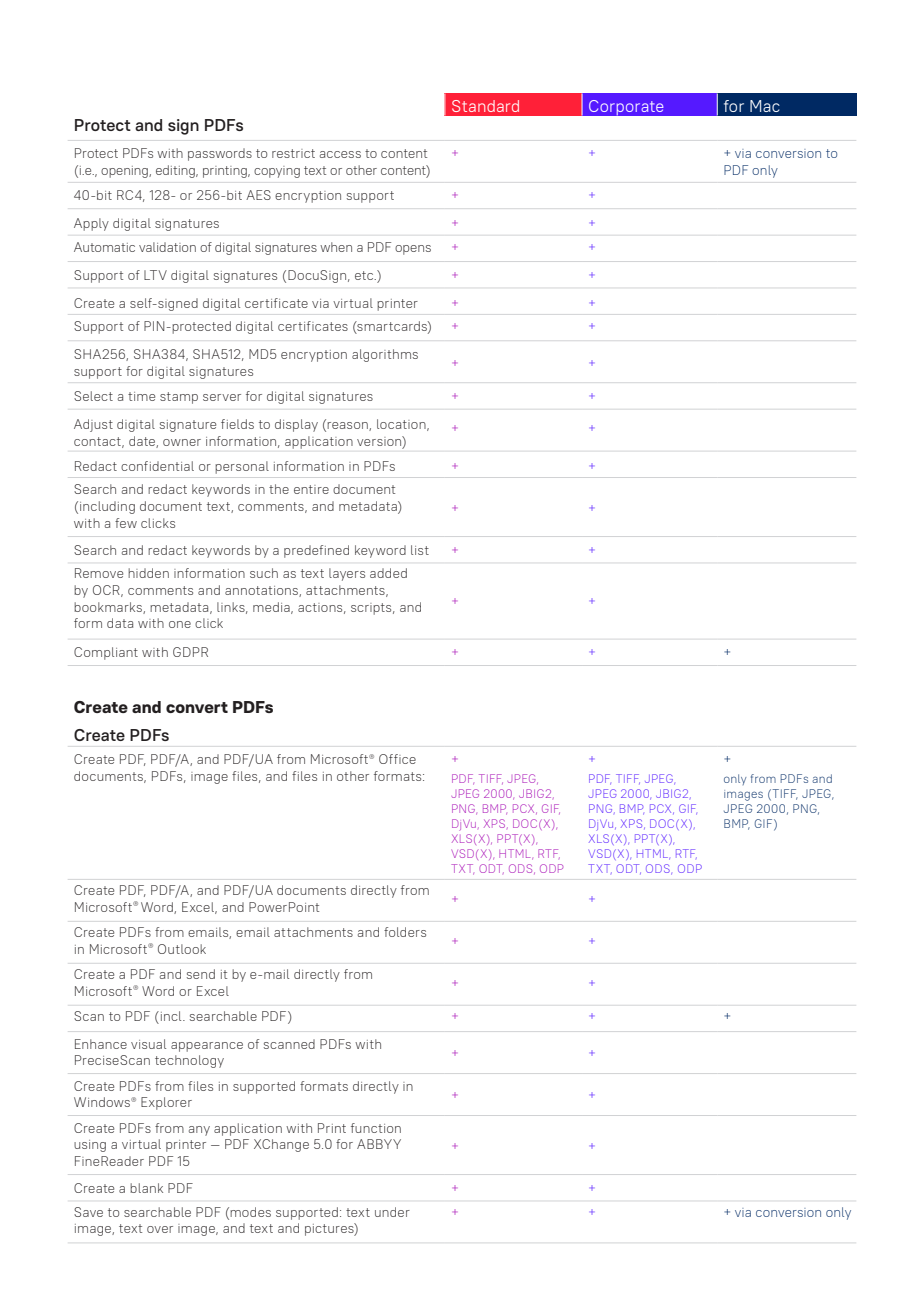 The image size is (924, 1308). Describe the element at coordinates (392, 1212) in the image. I see `under` at that location.
